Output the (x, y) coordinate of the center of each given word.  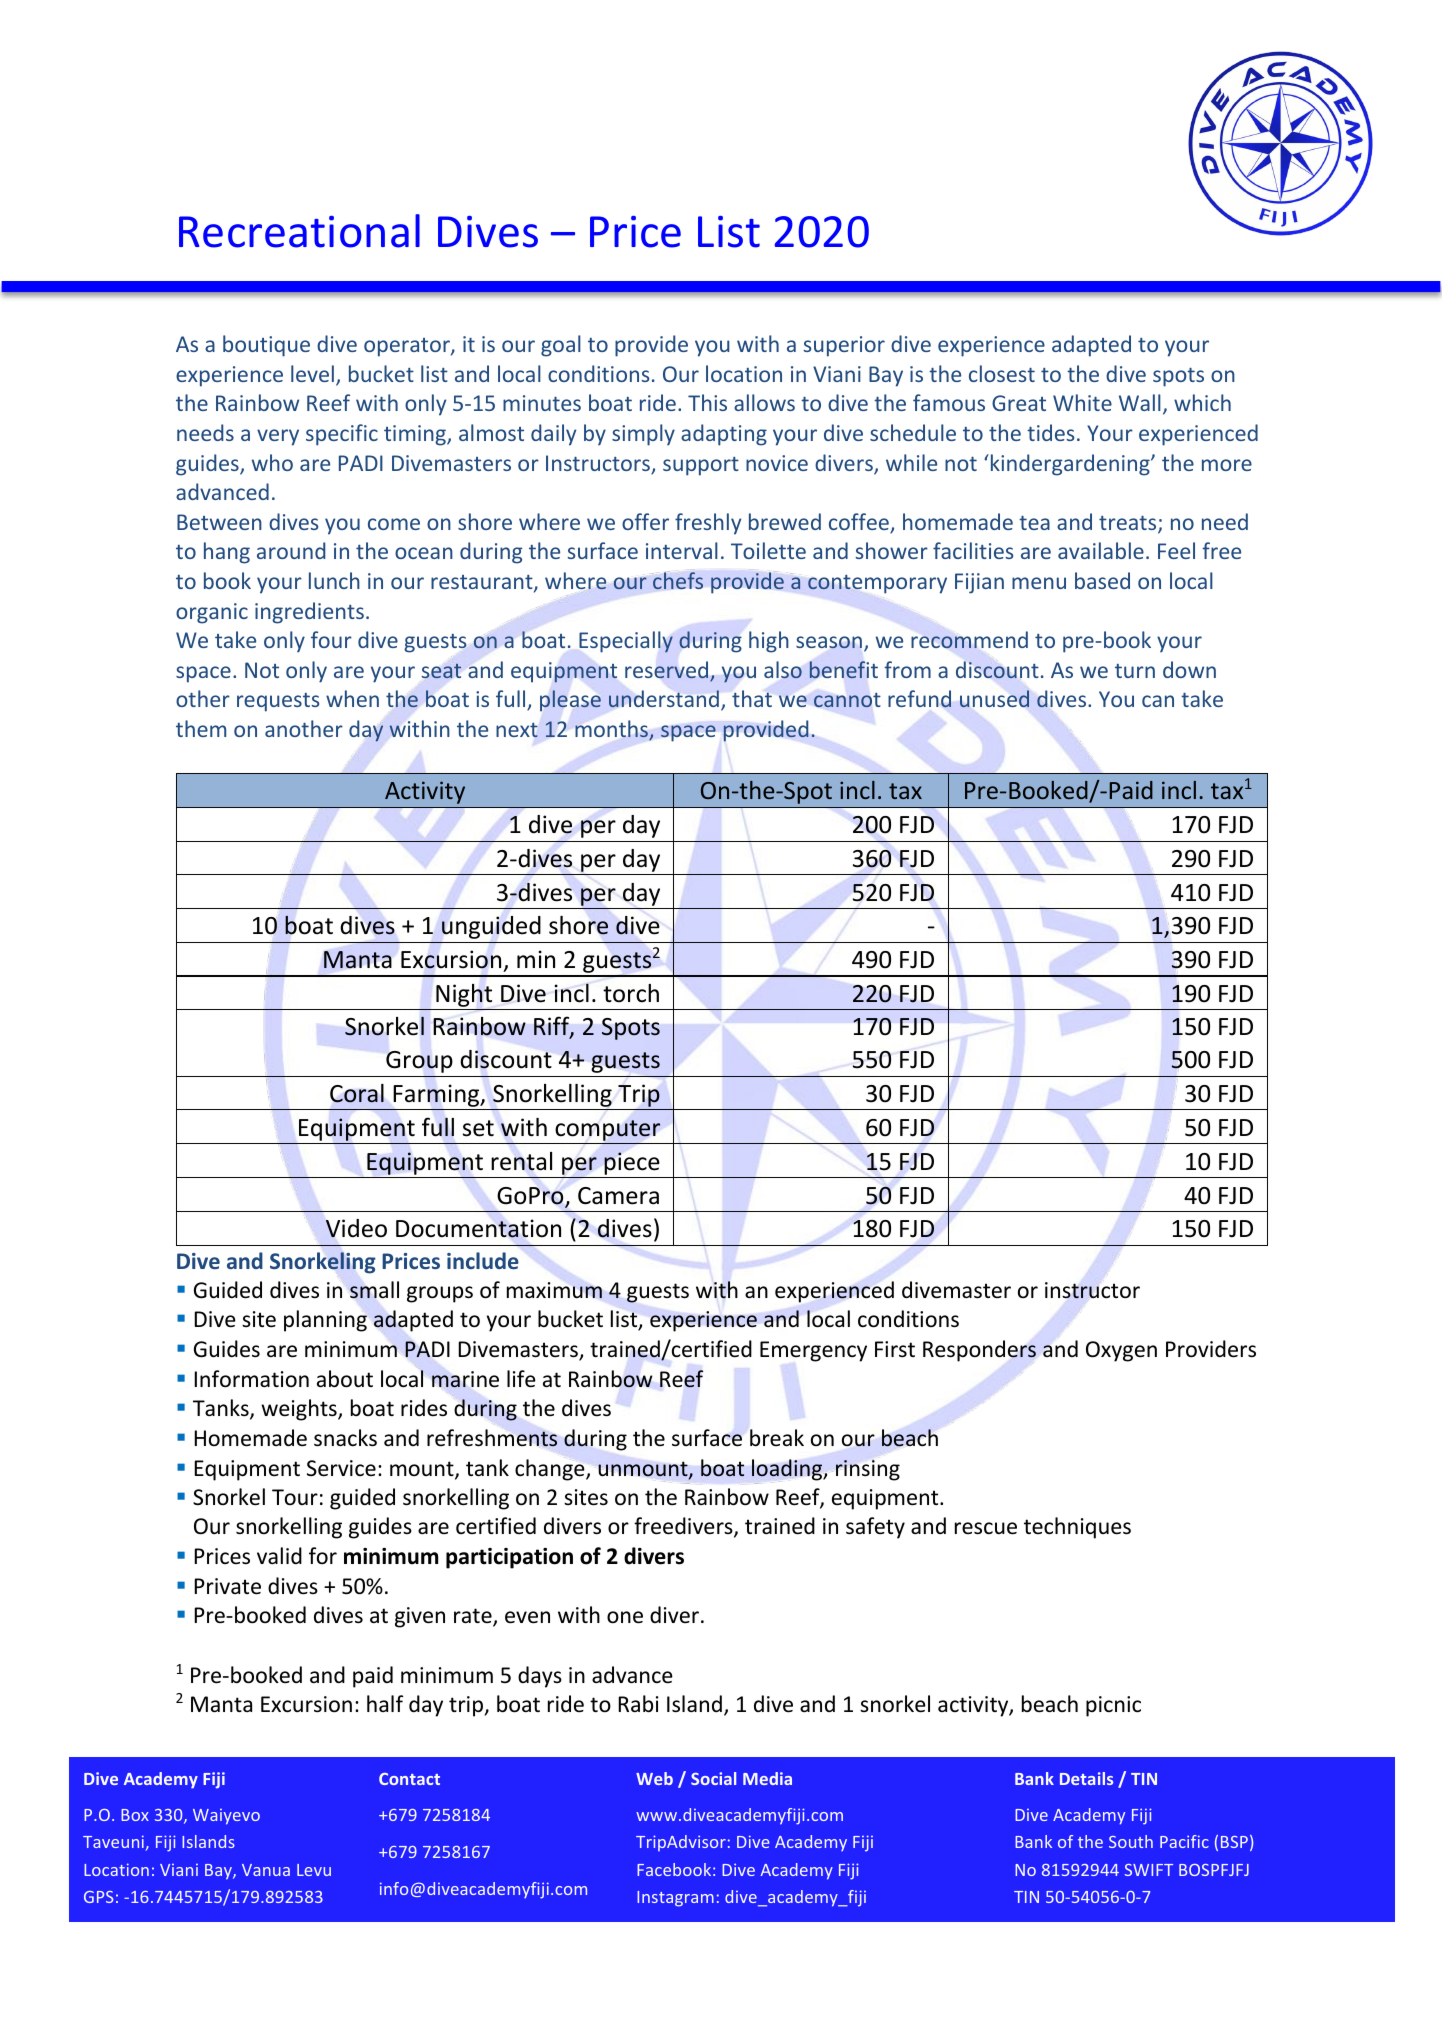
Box (135, 1815)
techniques (1077, 1528)
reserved (668, 671)
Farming (437, 1095)
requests (278, 702)
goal (561, 346)
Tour (295, 1497)
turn (1135, 671)
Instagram (675, 1899)
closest (1002, 373)
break (777, 1438)
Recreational (299, 231)
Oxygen (1121, 1351)
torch (631, 993)
